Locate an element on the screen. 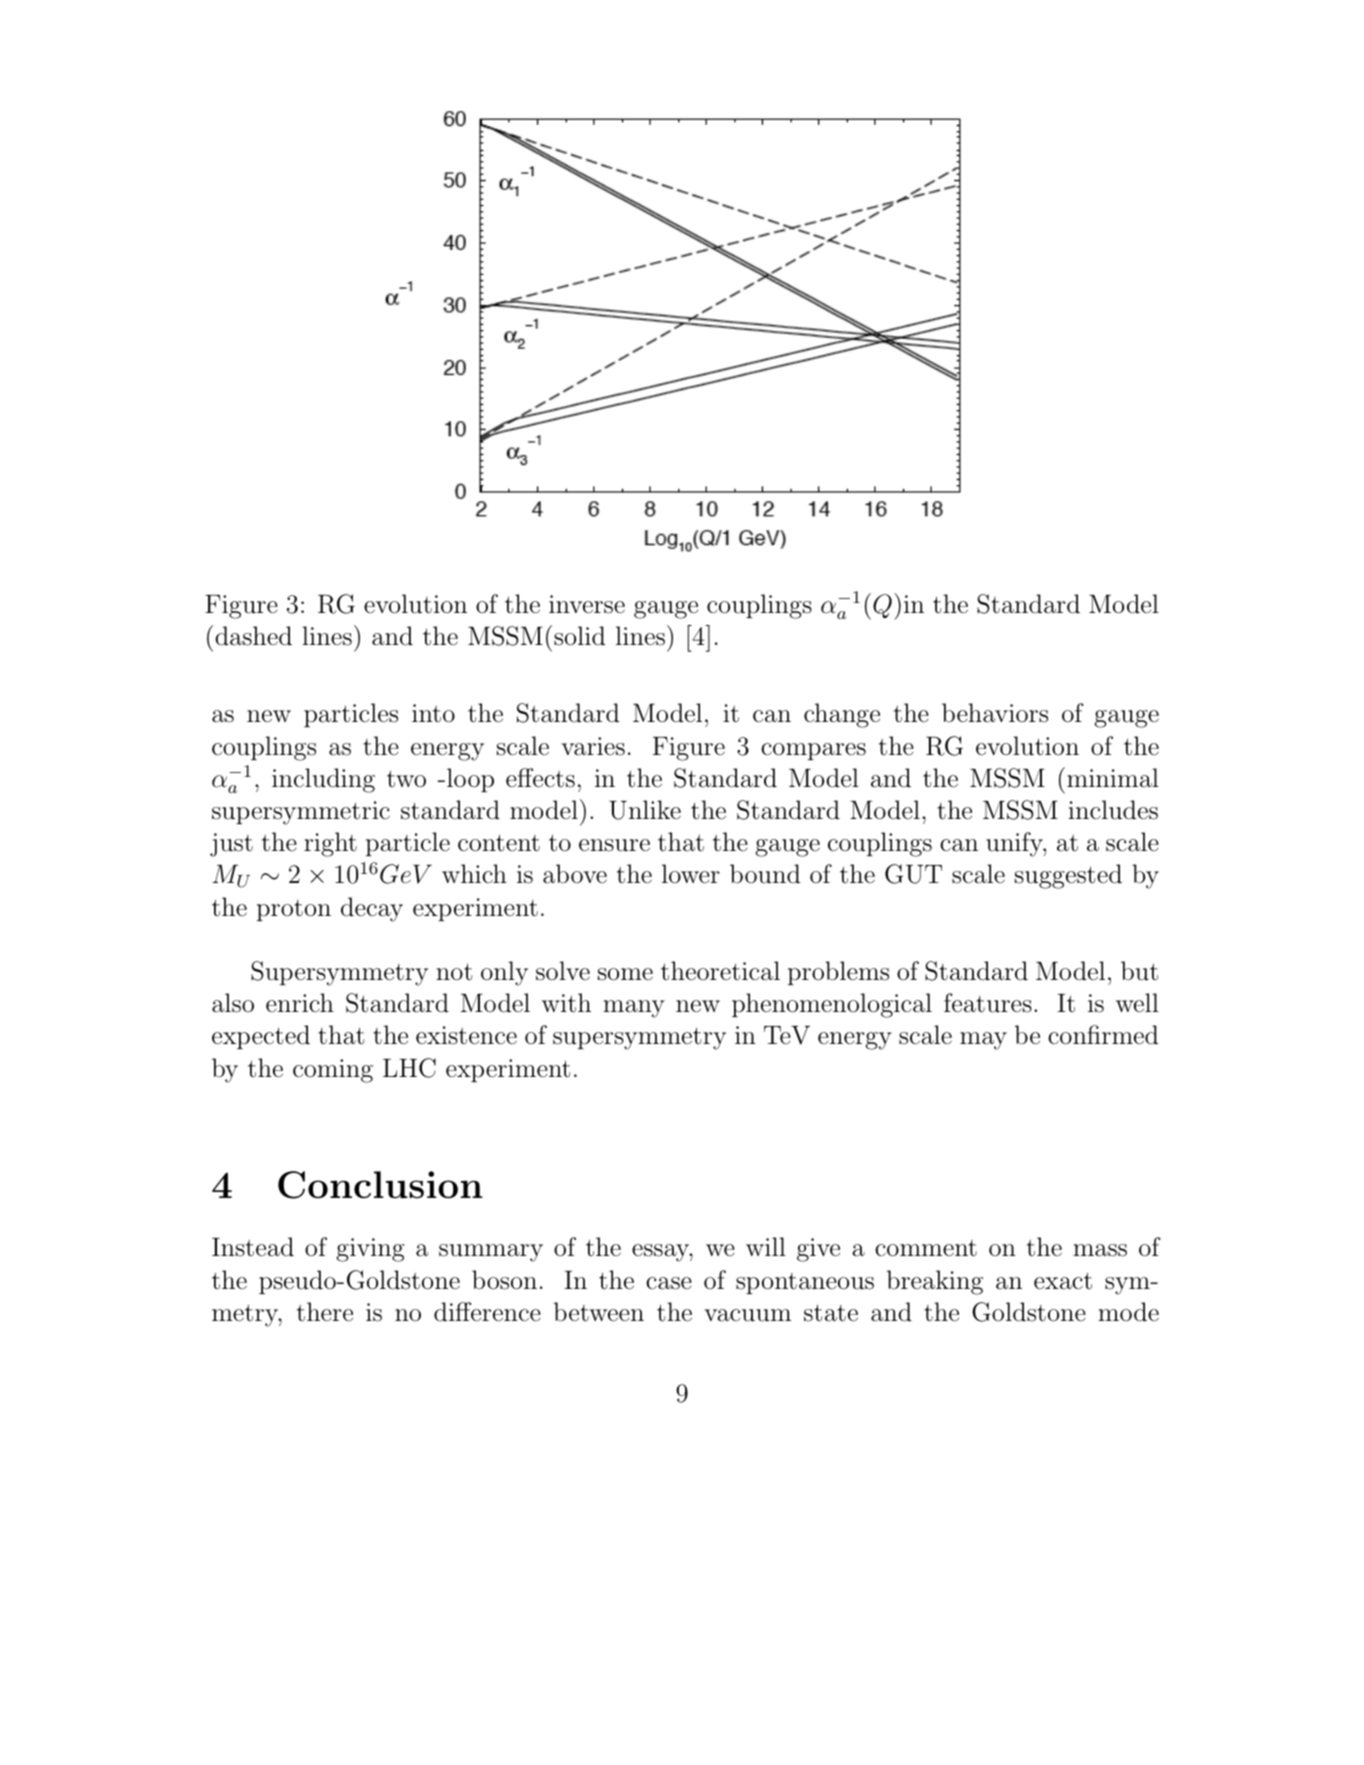  giving is located at coordinates (371, 1250).
